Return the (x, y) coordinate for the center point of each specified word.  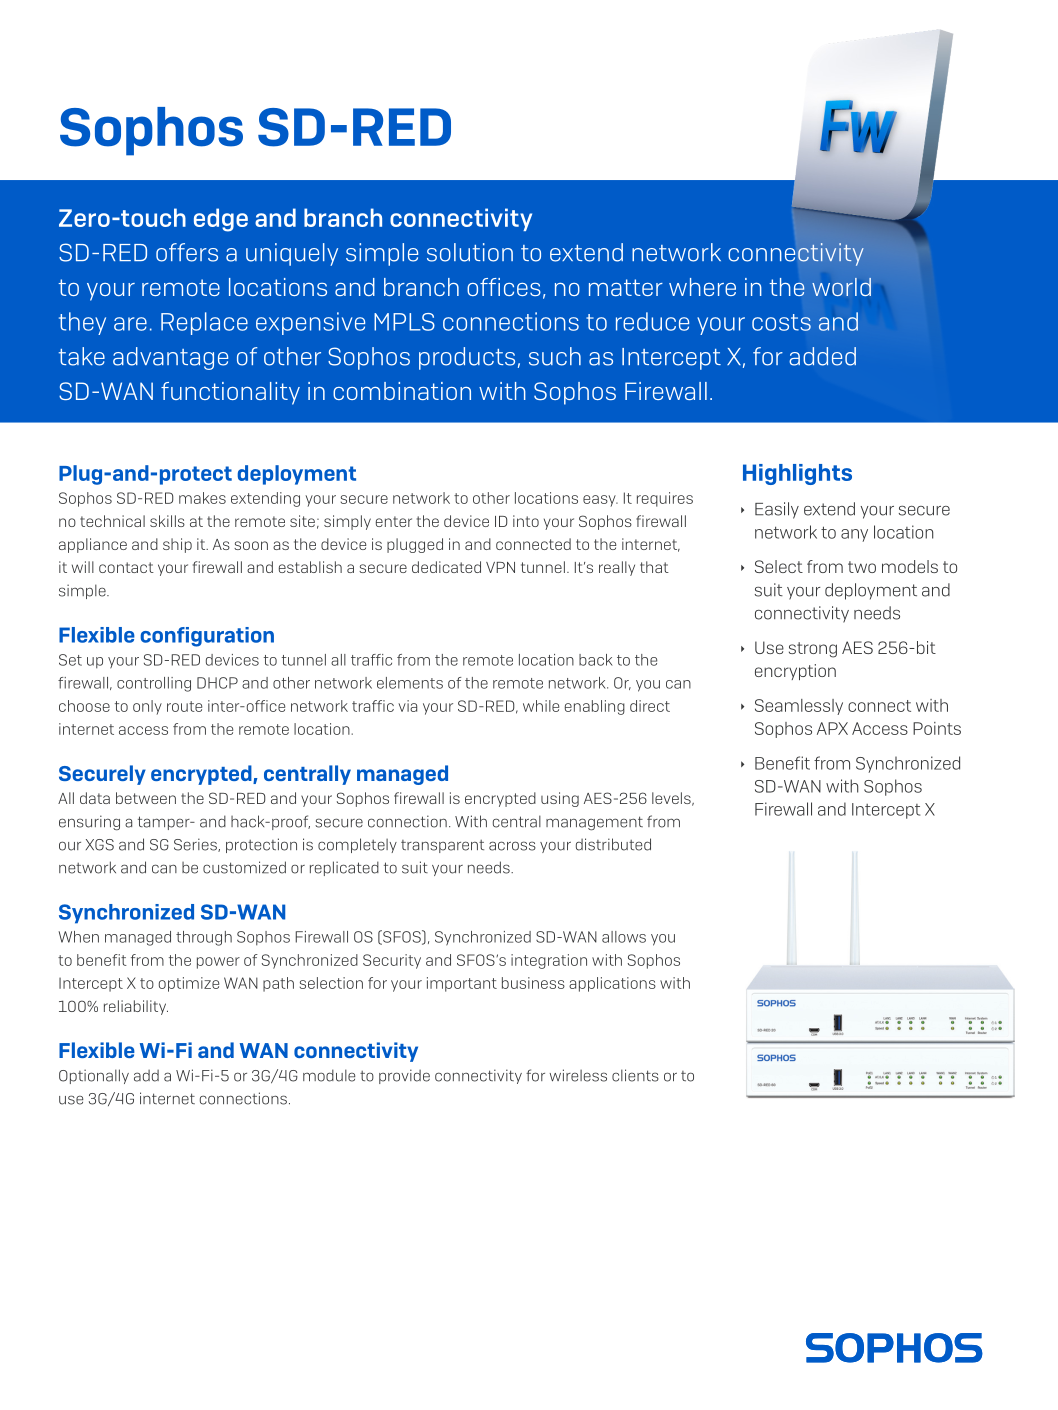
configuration (207, 637)
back (596, 660)
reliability (136, 1007)
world (841, 287)
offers (187, 252)
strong (813, 650)
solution (470, 252)
